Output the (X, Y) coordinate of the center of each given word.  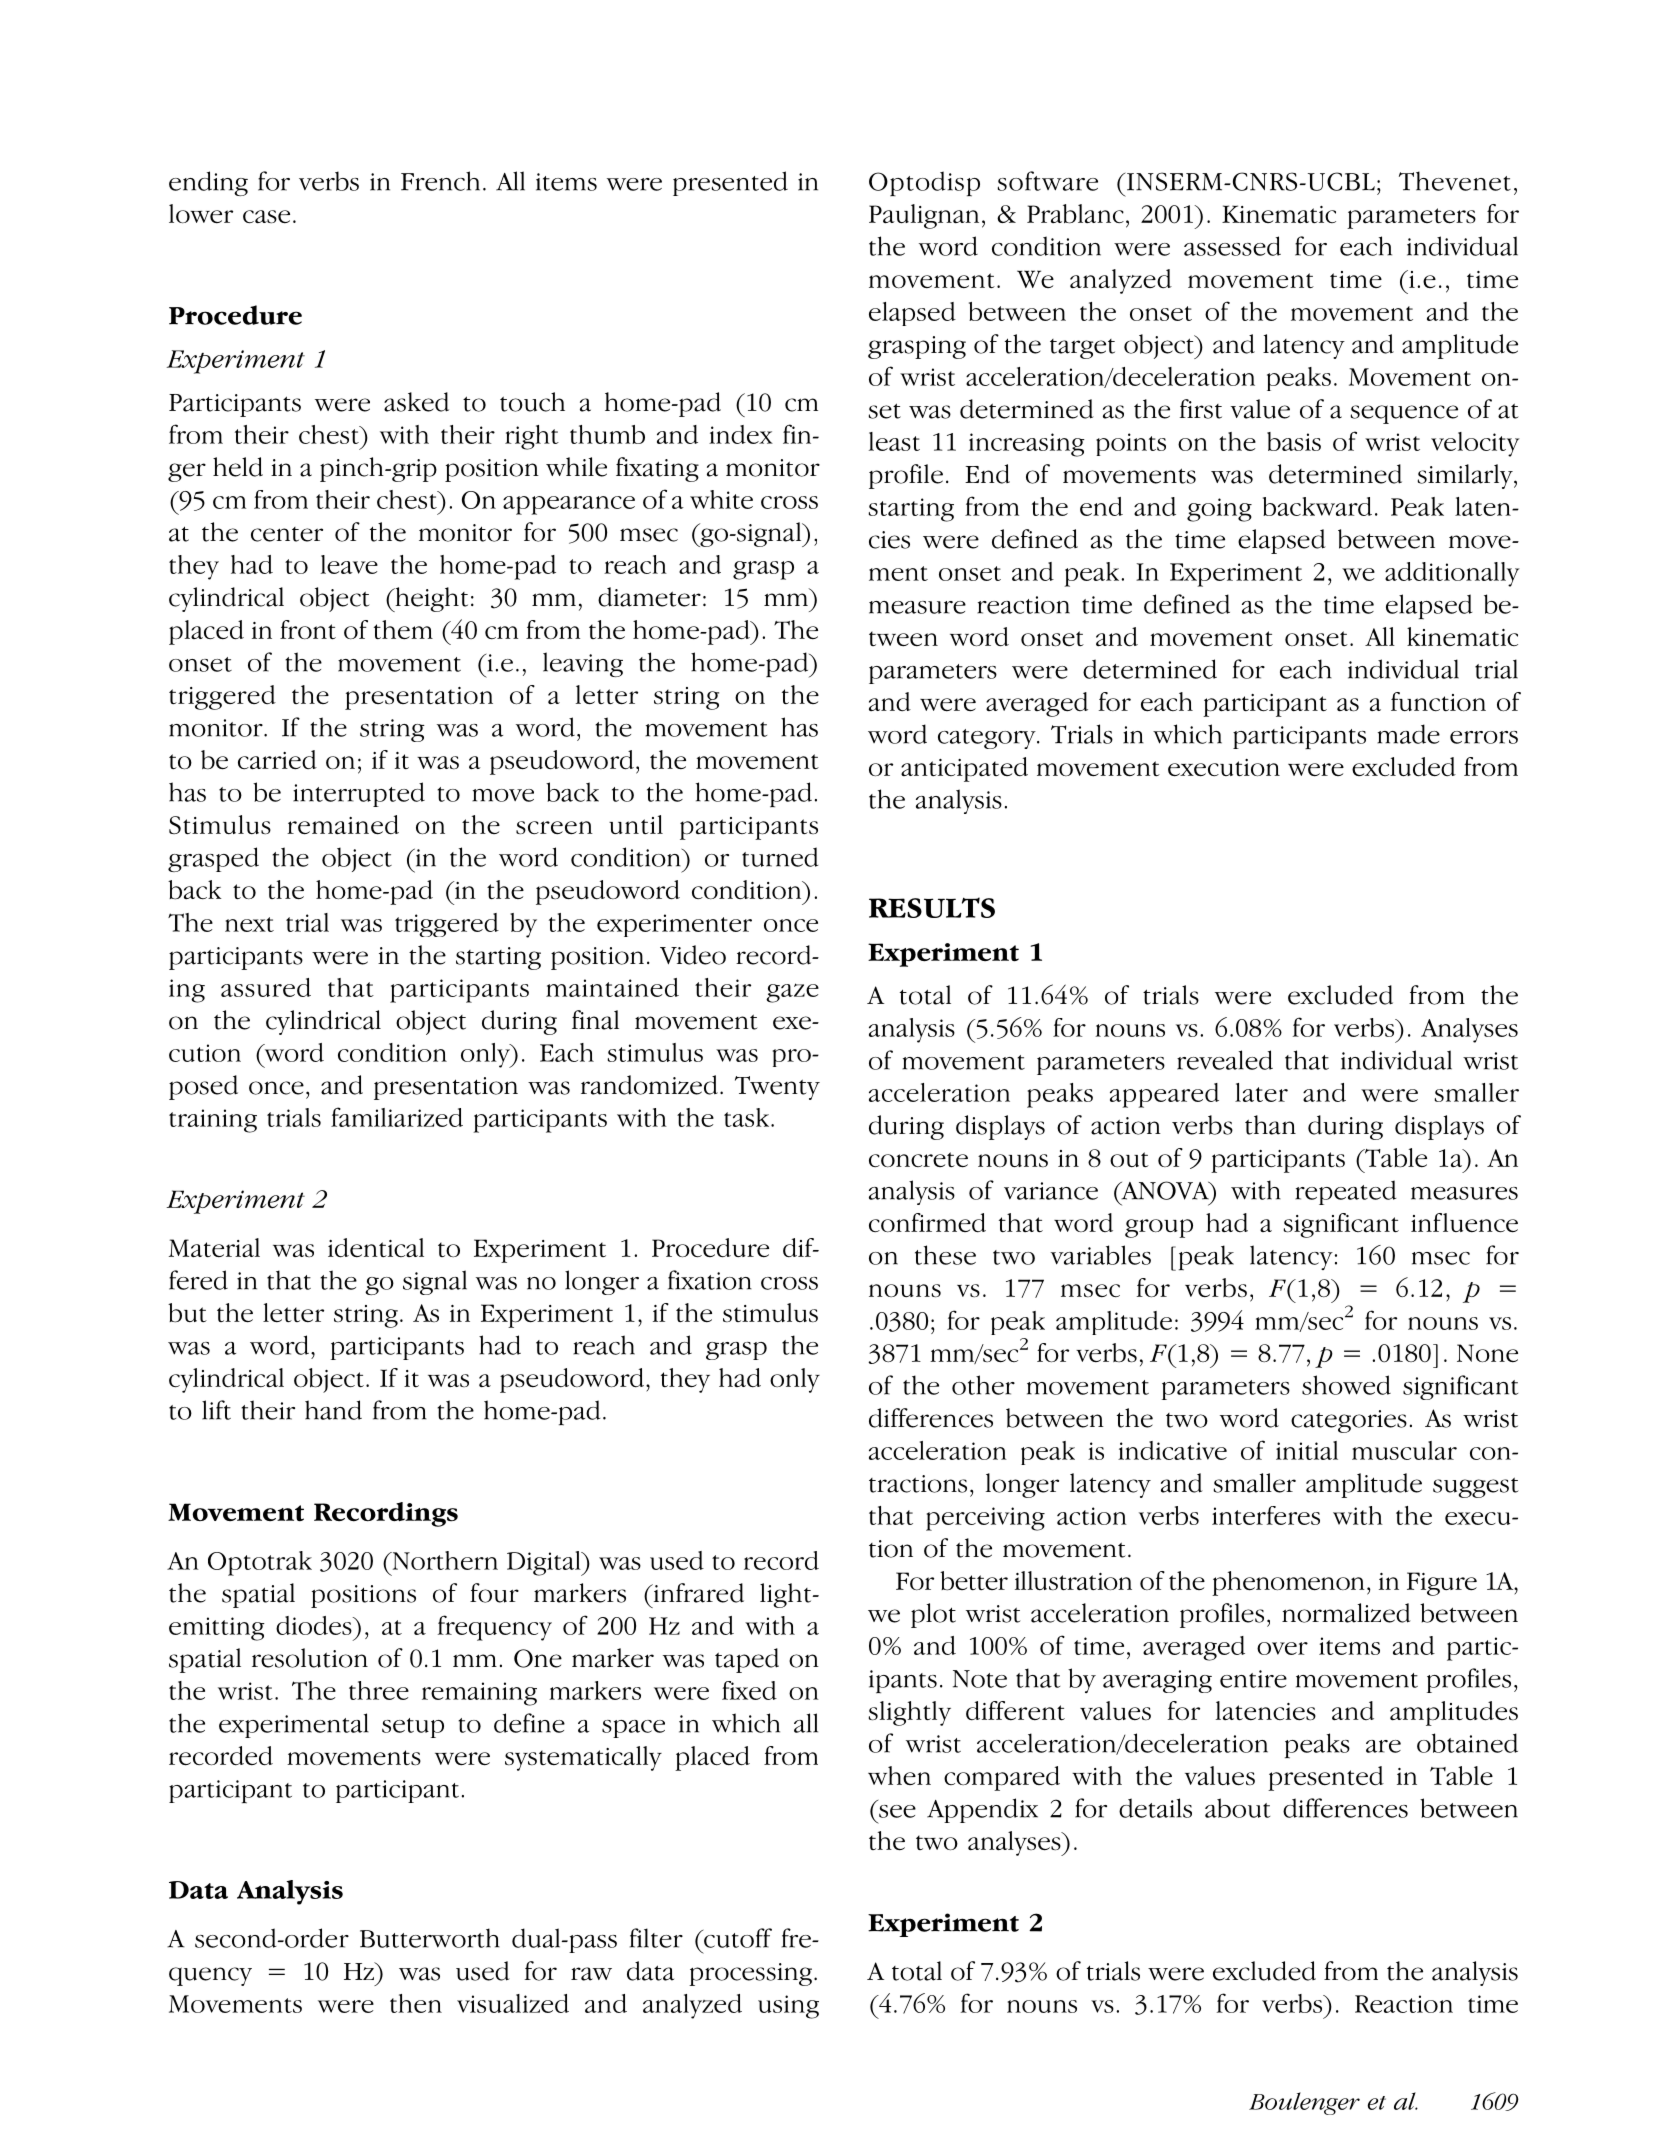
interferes (1266, 1515)
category (988, 739)
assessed (1232, 246)
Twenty (777, 1088)
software (1048, 181)
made (1408, 734)
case (266, 217)
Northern (444, 1560)
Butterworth (430, 1938)
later (1261, 1092)
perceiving (985, 1519)
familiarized (397, 1117)
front (308, 629)
